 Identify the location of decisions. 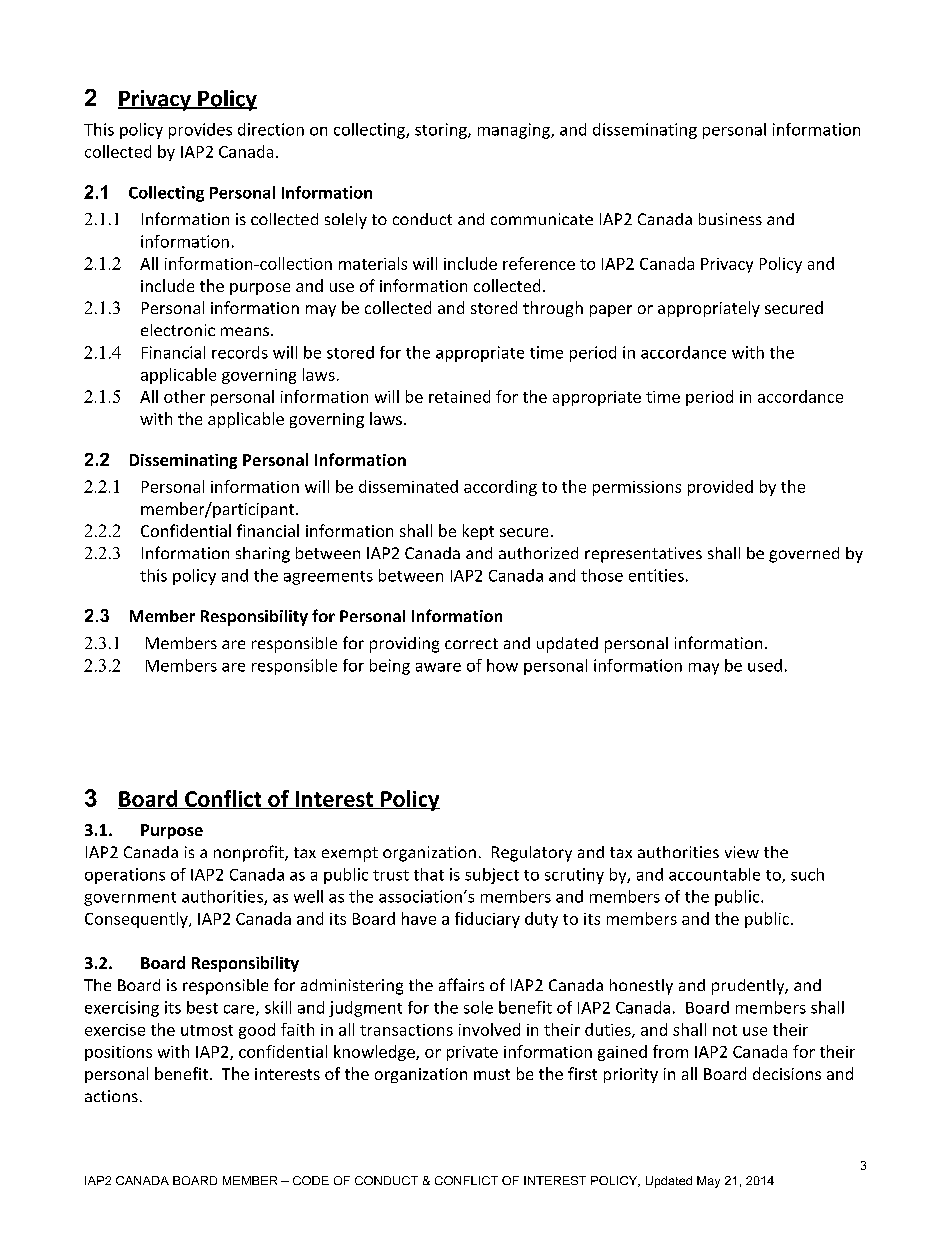
(787, 1073).
